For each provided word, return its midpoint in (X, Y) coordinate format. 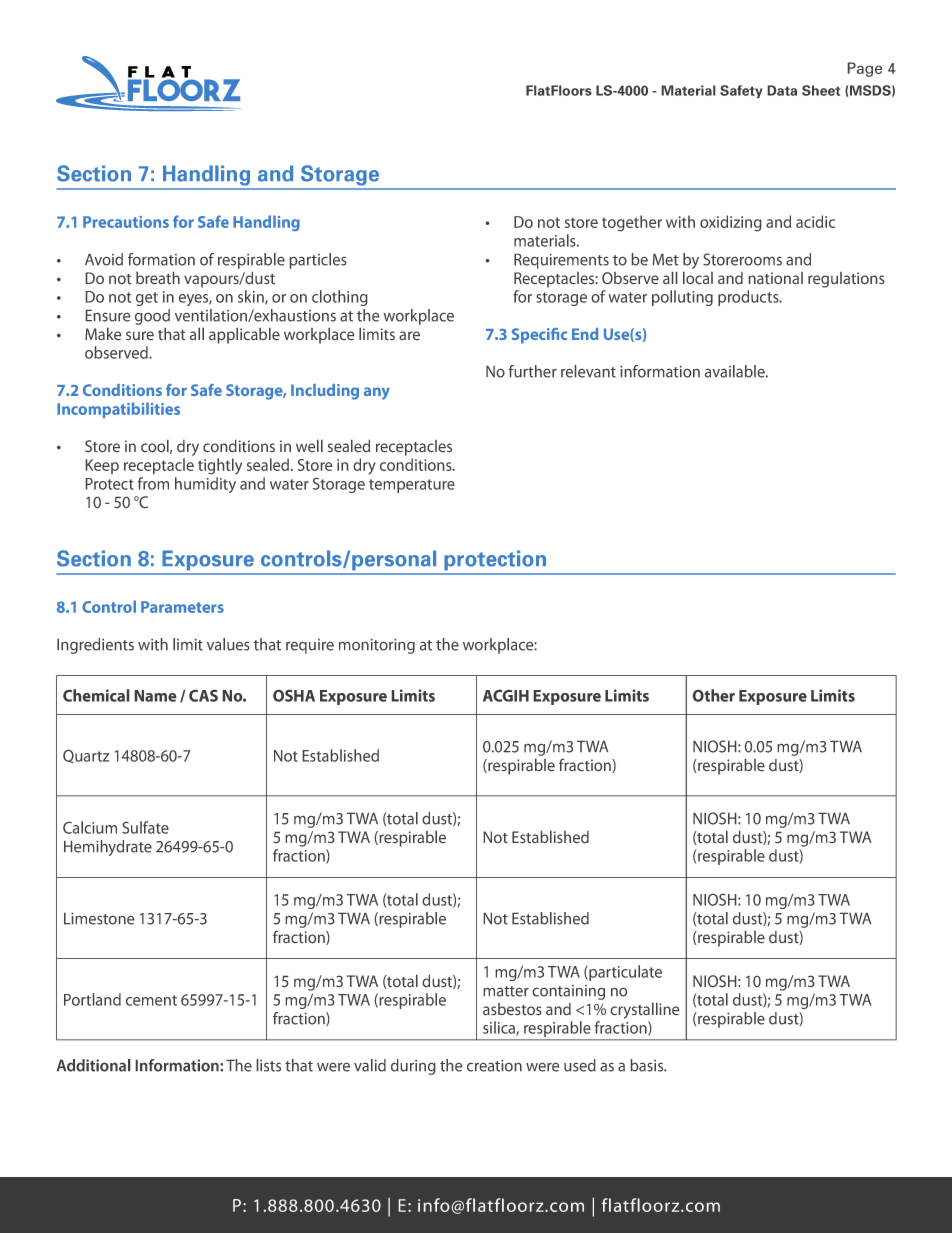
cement (151, 1000)
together (632, 223)
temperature (412, 486)
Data (782, 90)
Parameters (182, 607)
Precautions (126, 222)
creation (494, 1065)
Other (713, 695)
